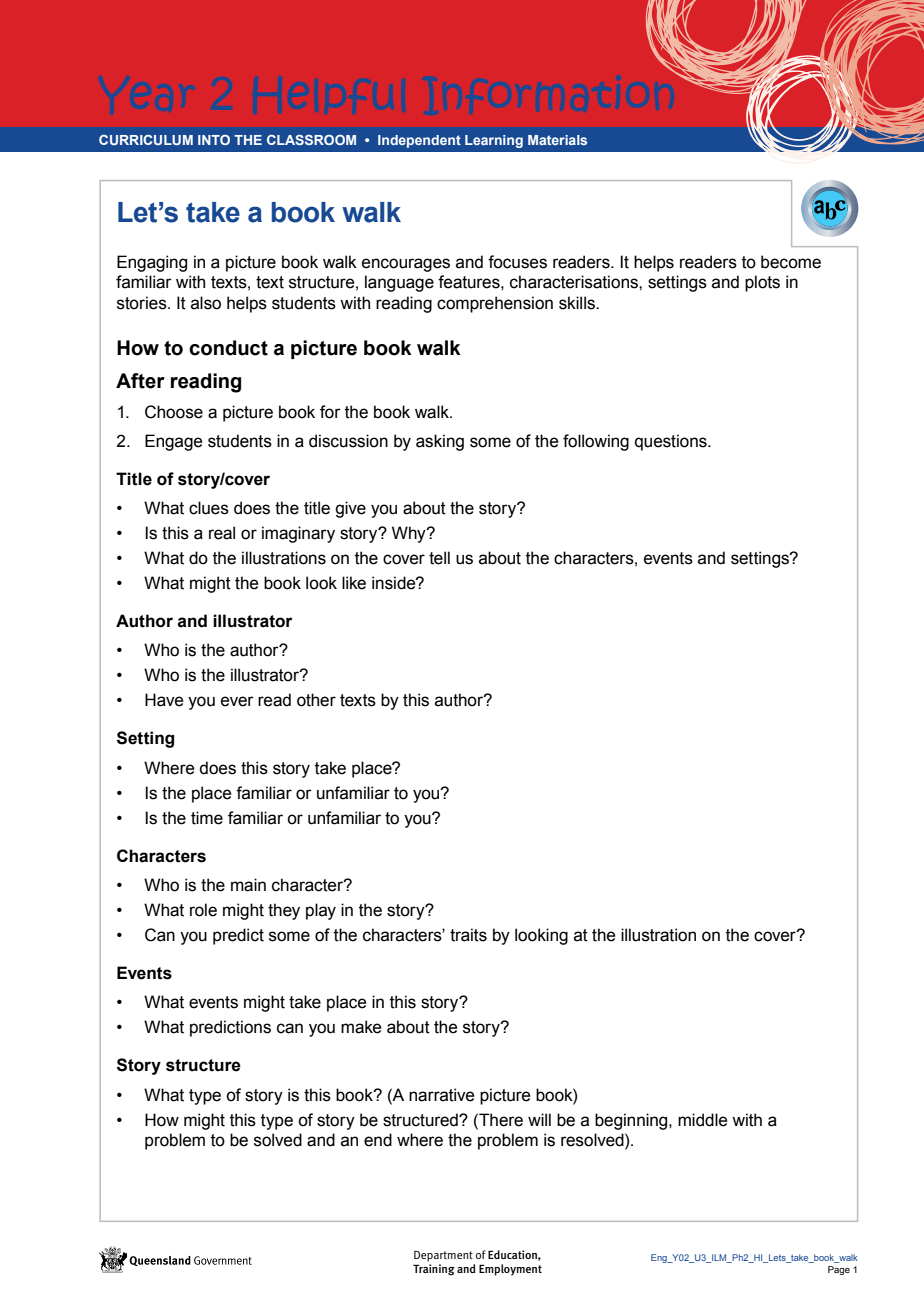 This screenshot has height=1308, width=924. Describe the element at coordinates (237, 701) in the screenshot. I see `ever` at that location.
